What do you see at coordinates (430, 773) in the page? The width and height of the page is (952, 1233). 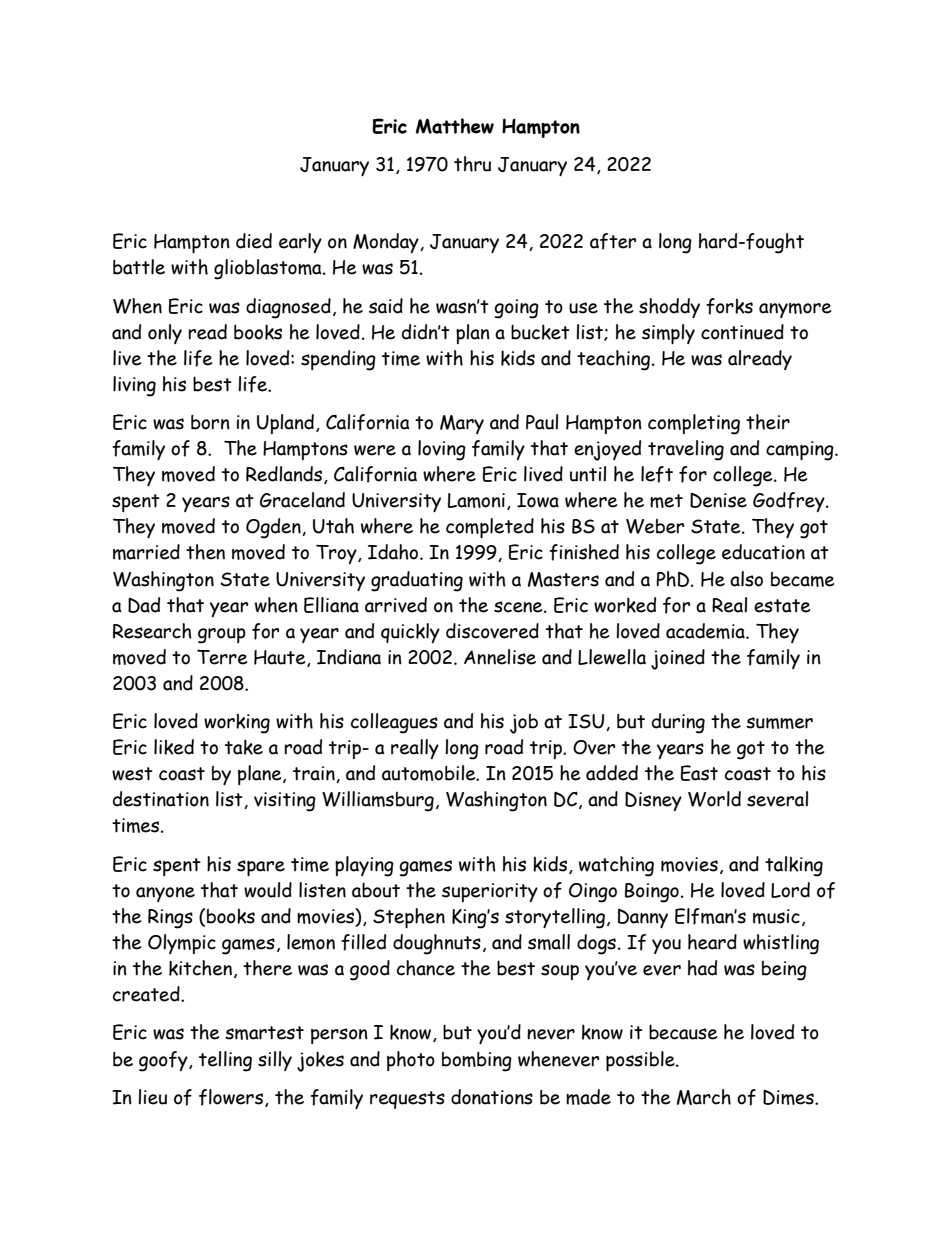 I see `automobile` at bounding box center [430, 773].
